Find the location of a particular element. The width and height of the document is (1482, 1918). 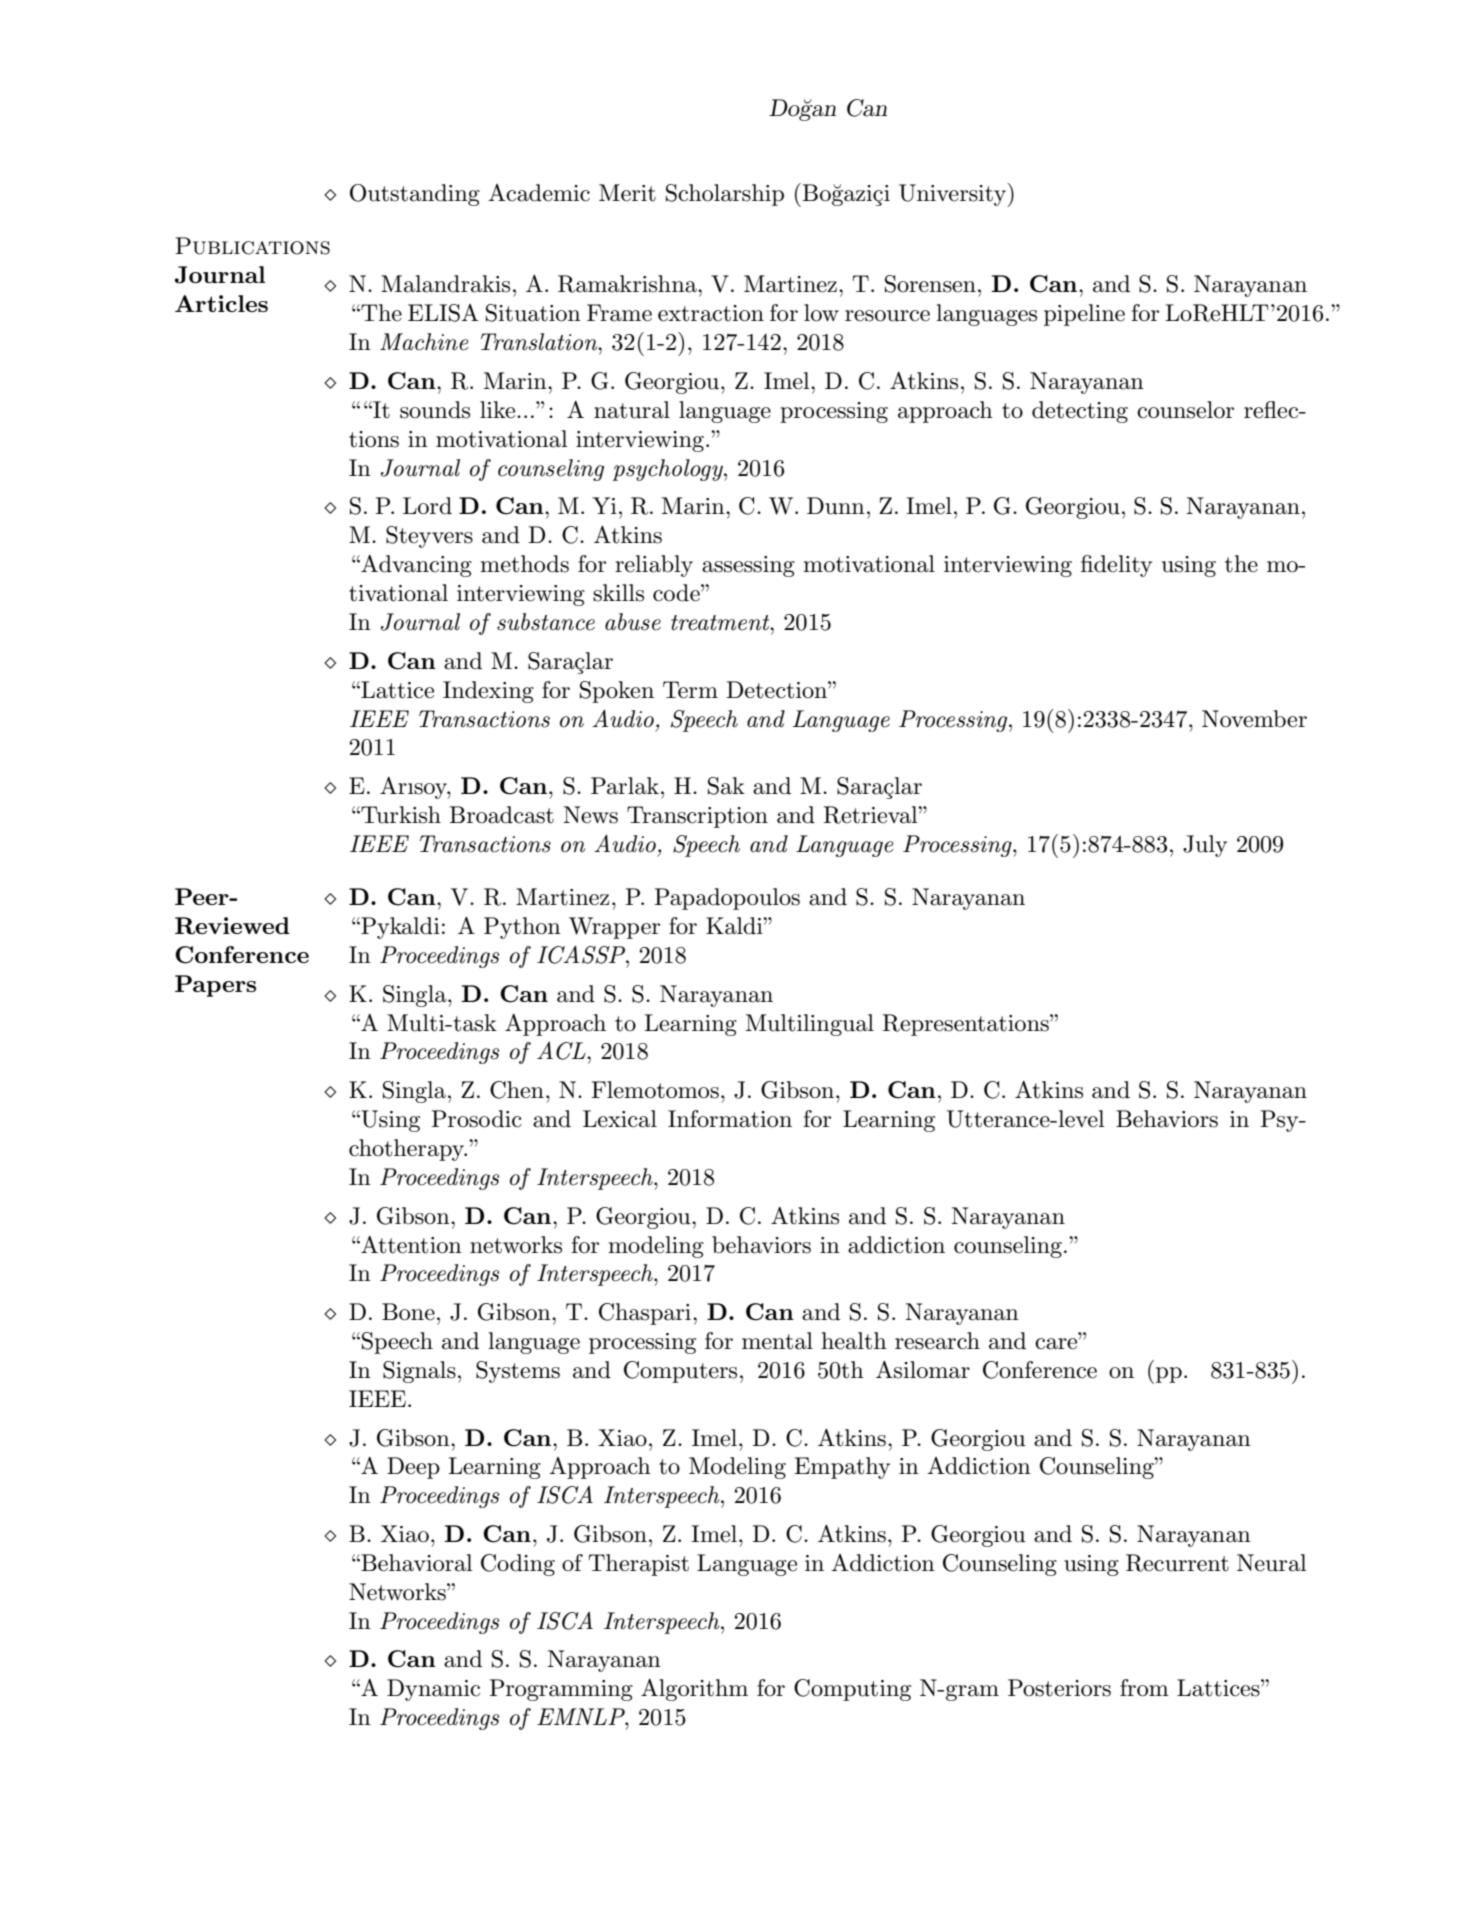

Reviewed is located at coordinates (232, 926).
